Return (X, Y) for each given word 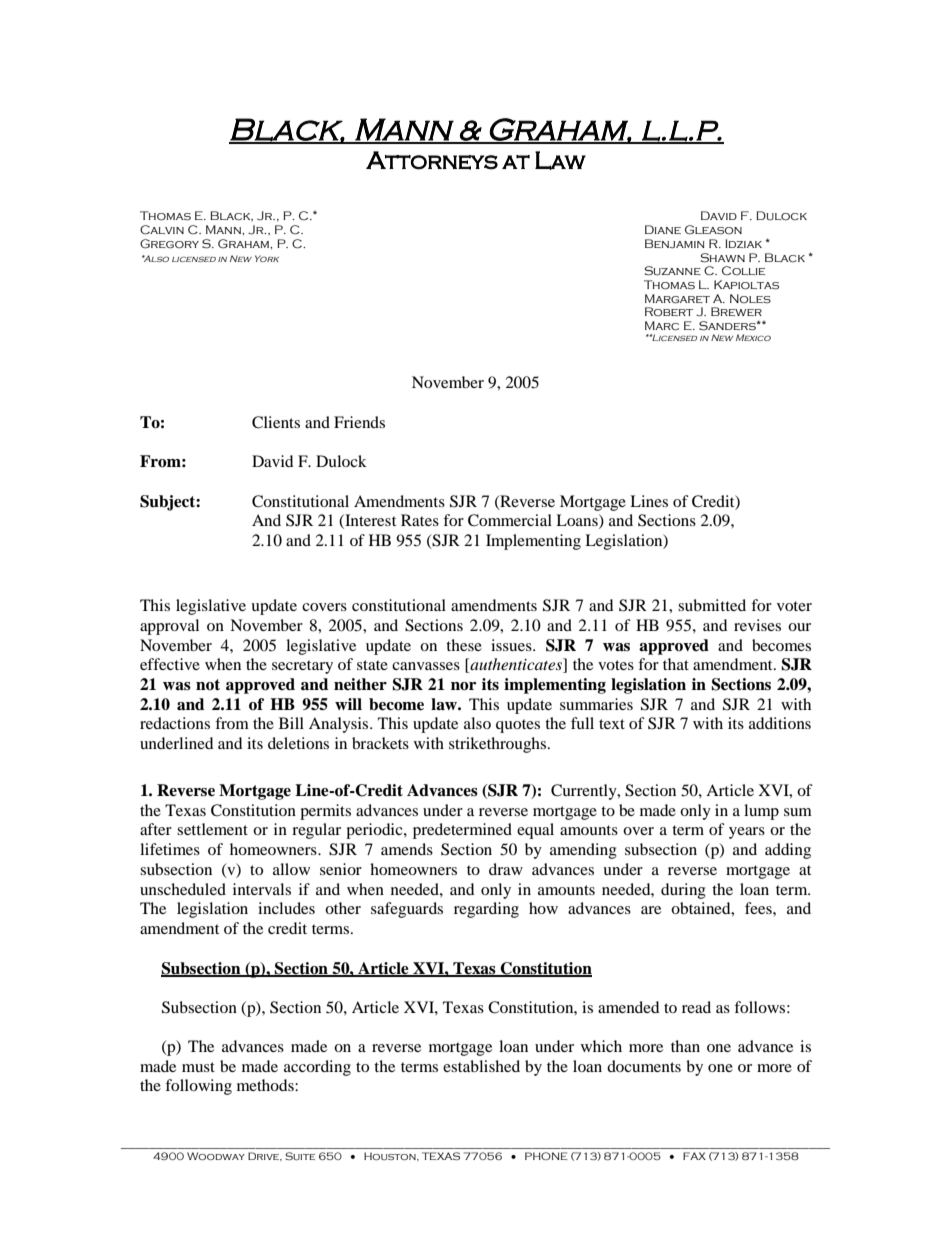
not (208, 685)
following (198, 1087)
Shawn (723, 258)
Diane (663, 229)
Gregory (169, 244)
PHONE (546, 1156)
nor (463, 686)
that (676, 664)
